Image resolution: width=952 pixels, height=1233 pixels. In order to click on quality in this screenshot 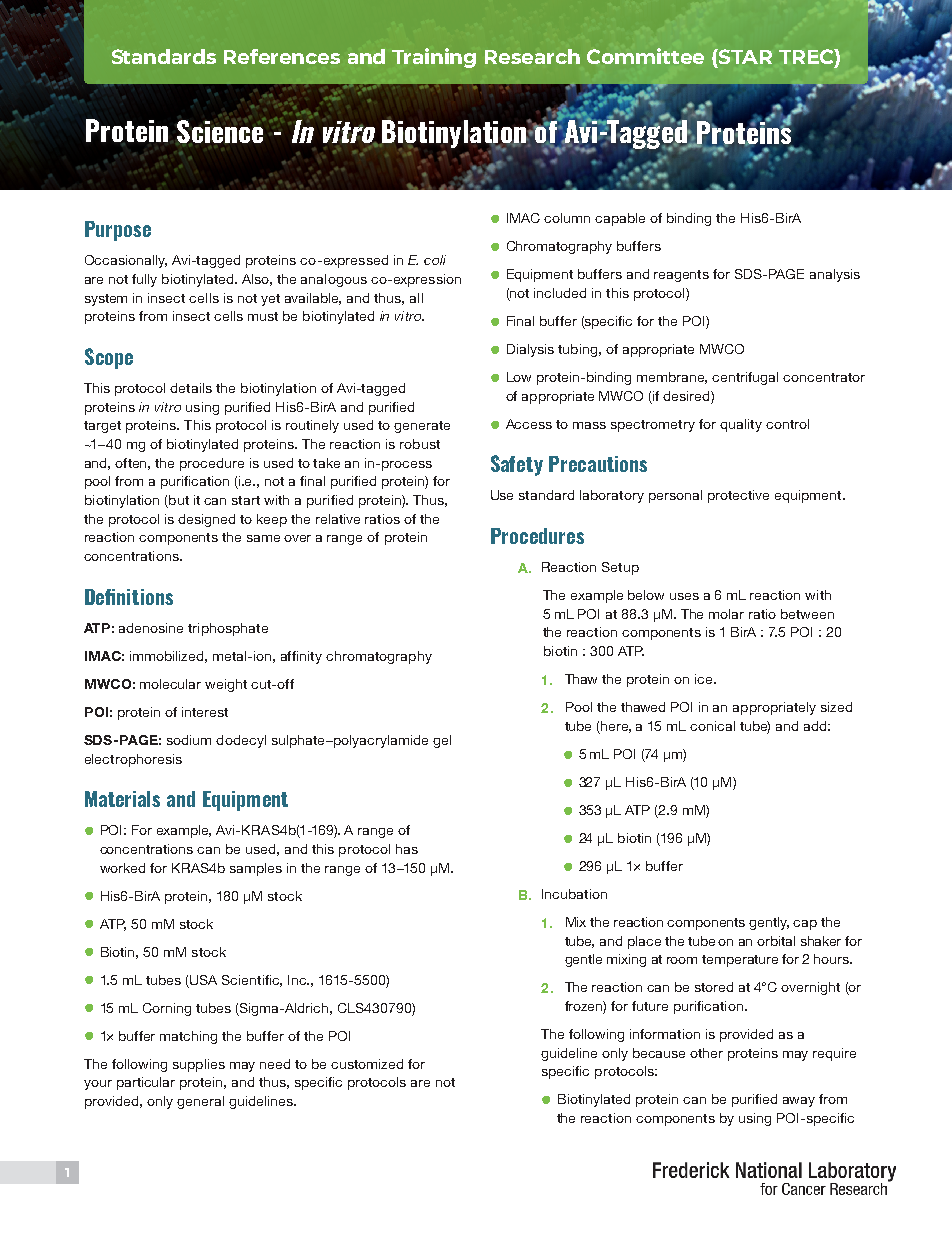, I will do `click(741, 425)`.
